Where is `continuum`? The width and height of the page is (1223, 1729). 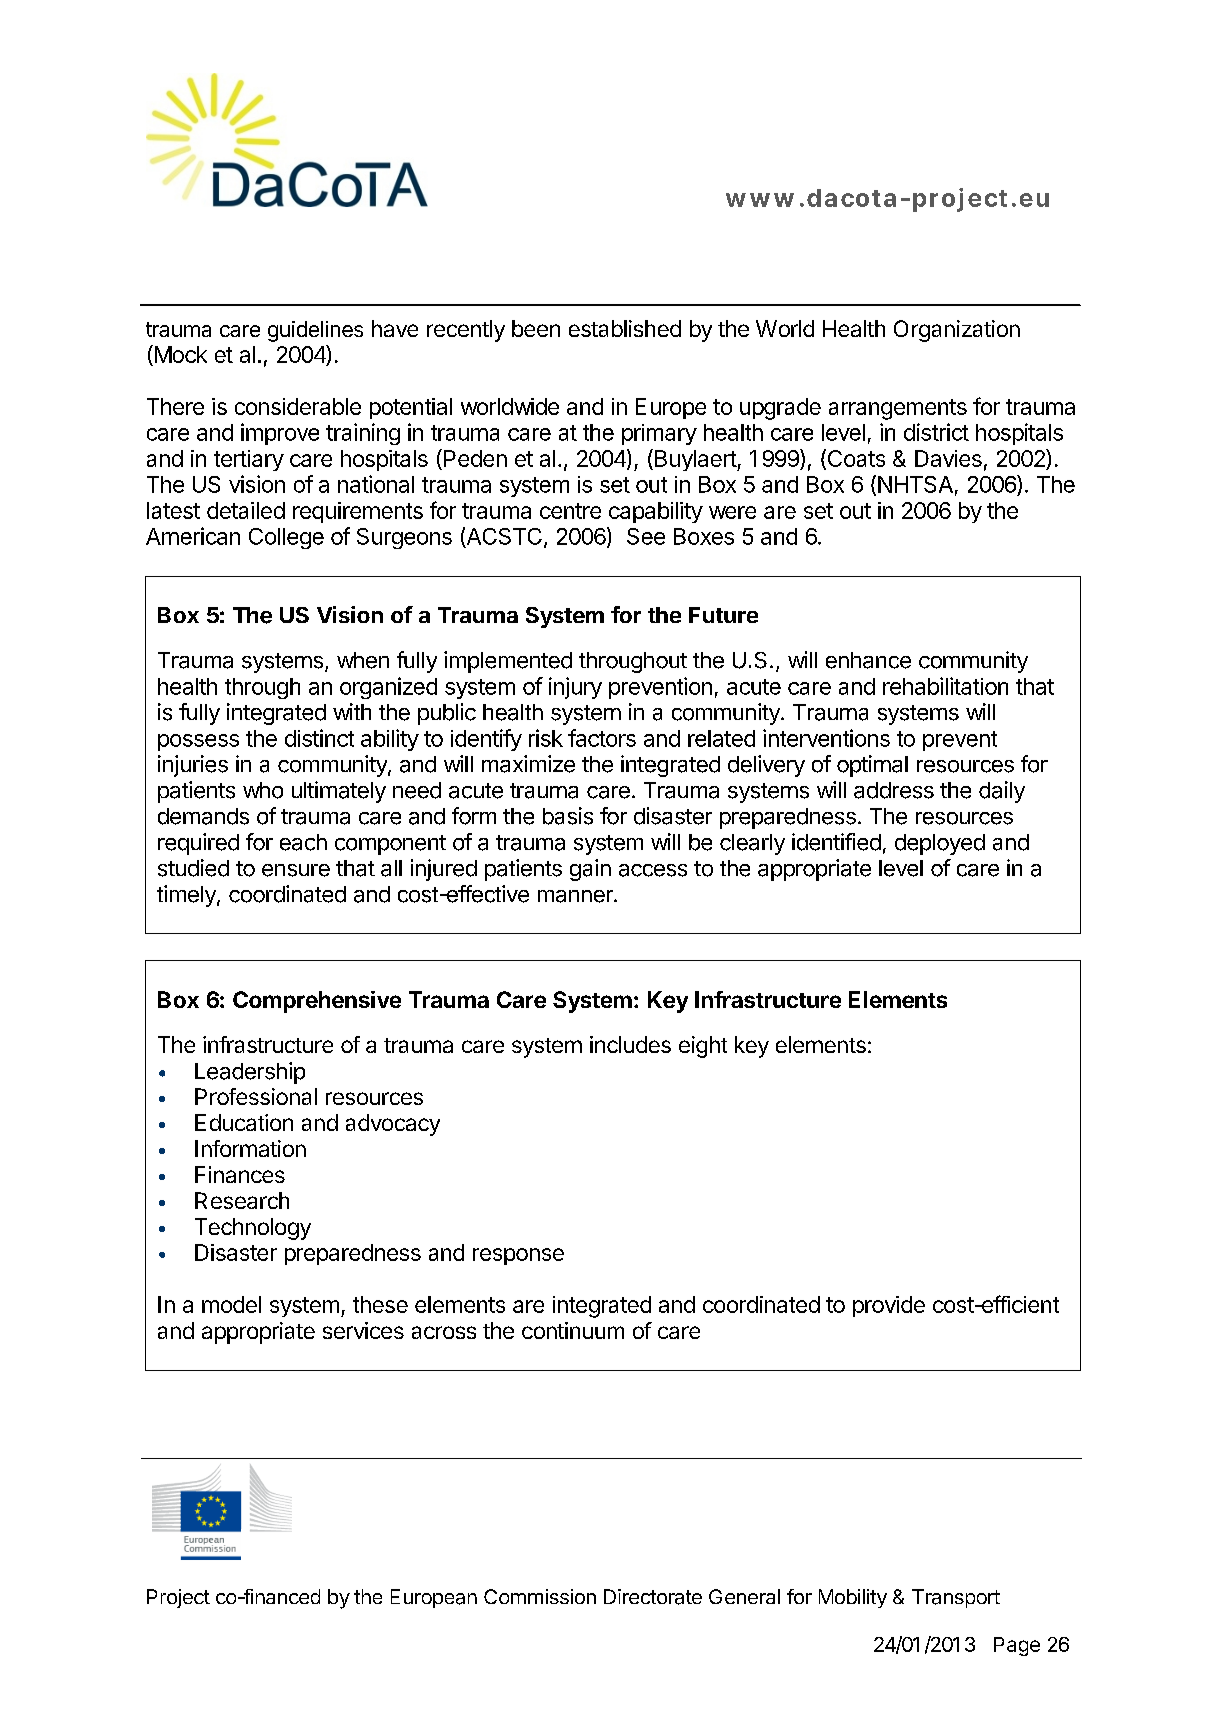 continuum is located at coordinates (573, 1330).
